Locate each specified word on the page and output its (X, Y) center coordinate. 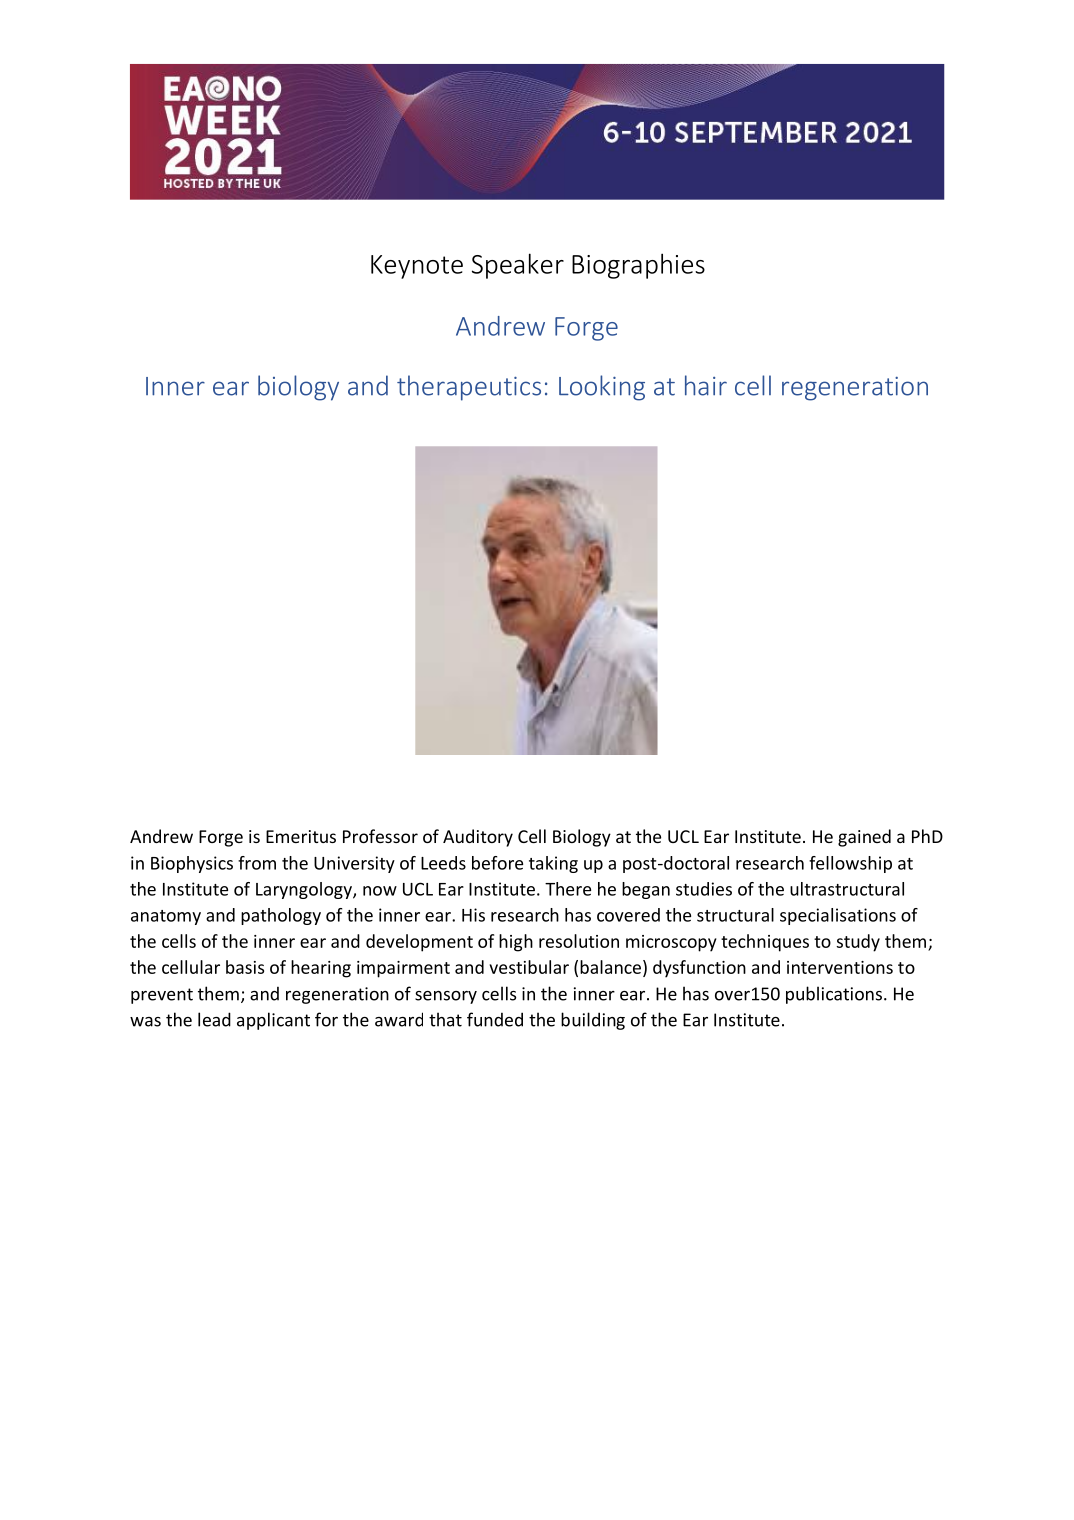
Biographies (638, 266)
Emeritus (301, 836)
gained (864, 838)
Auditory (478, 838)
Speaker (518, 266)
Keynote (417, 267)
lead (214, 1019)
